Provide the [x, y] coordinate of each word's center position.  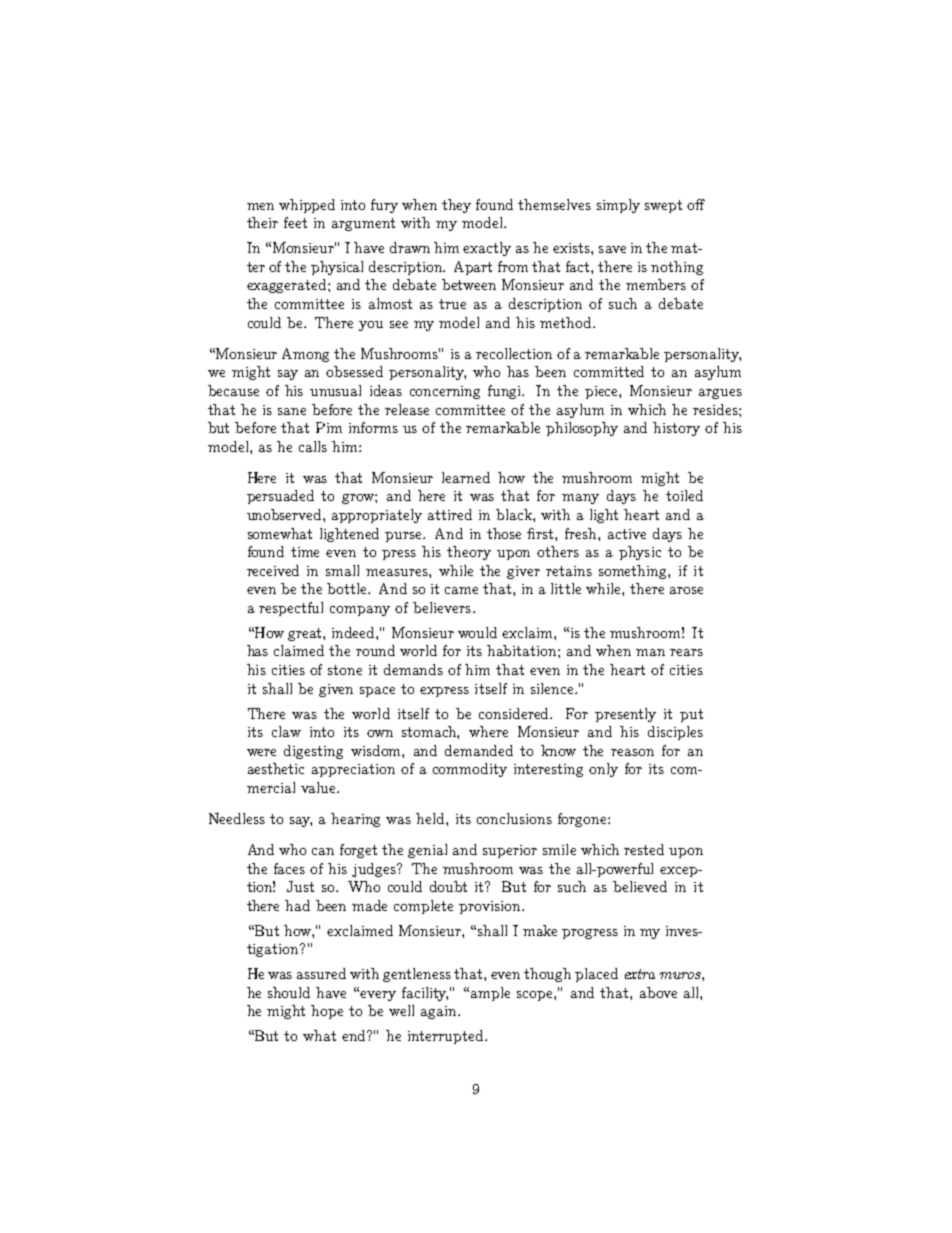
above [658, 992]
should [289, 992]
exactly [487, 249]
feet [295, 222]
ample [490, 994]
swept [663, 206]
